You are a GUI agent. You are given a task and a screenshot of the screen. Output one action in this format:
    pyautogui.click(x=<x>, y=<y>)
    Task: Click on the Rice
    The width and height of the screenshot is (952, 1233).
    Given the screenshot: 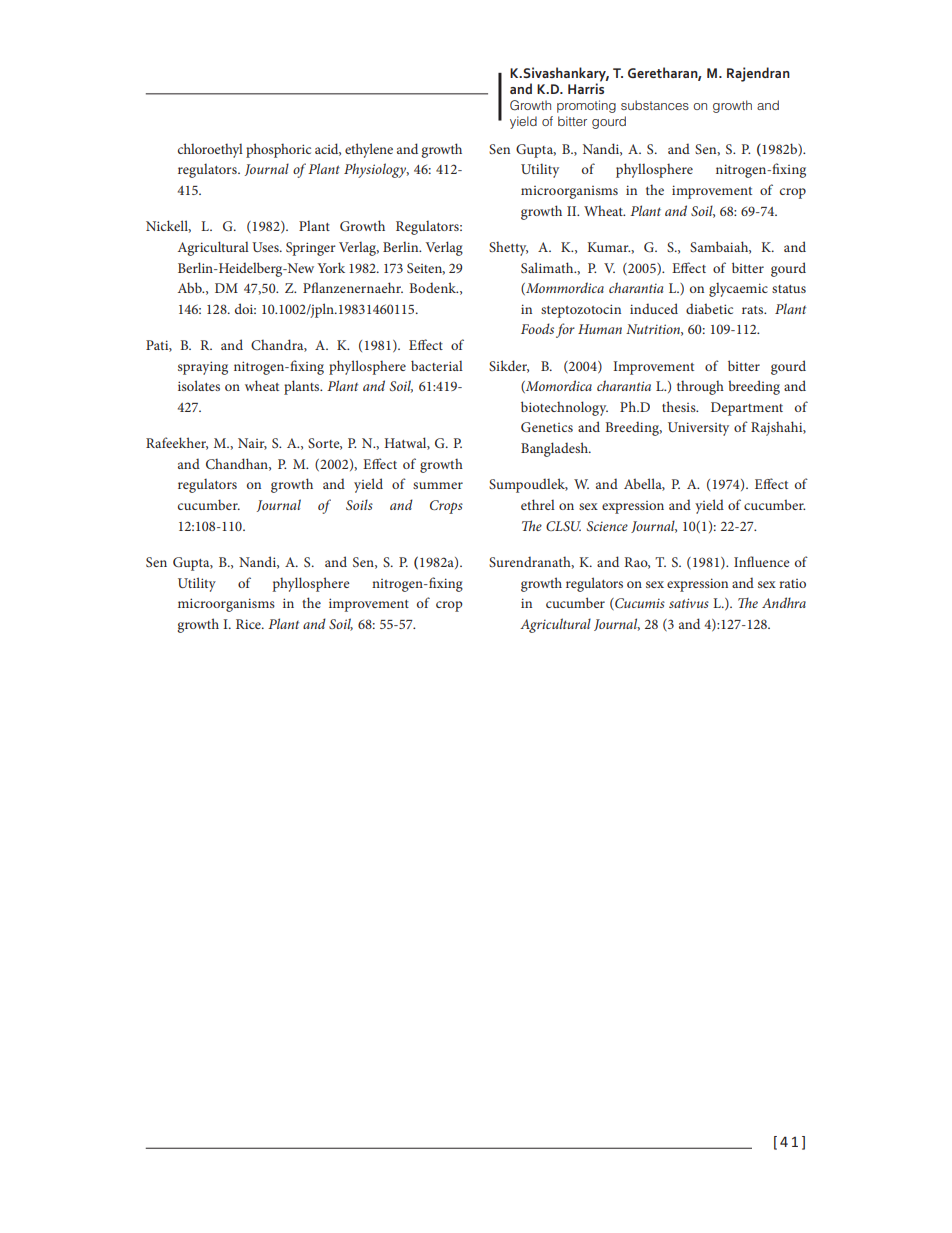 What is the action you would take?
    pyautogui.click(x=249, y=624)
